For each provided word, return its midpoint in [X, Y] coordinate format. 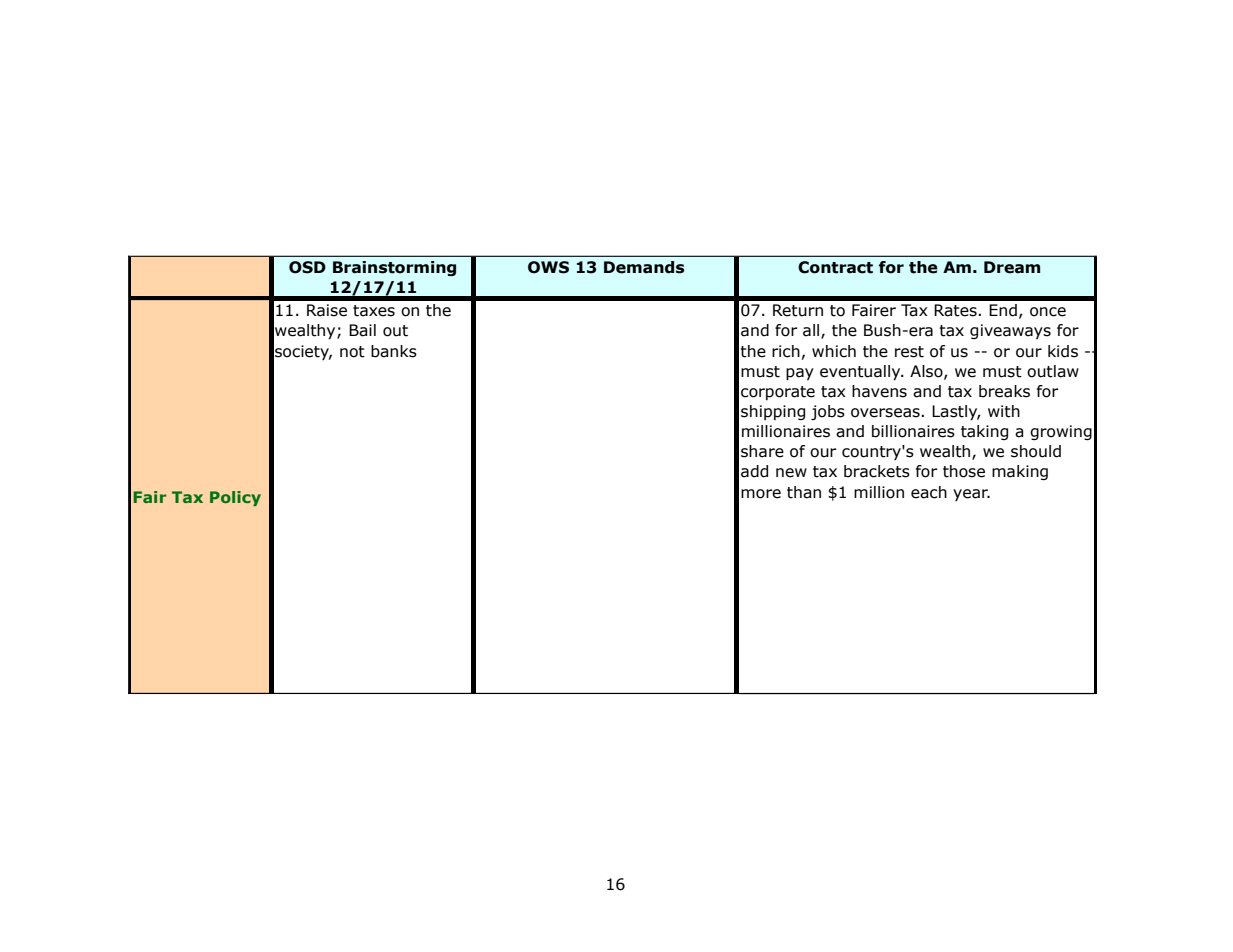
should [1036, 451]
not [352, 352]
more [761, 494]
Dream [1012, 267]
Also [927, 372]
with [1004, 411]
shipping [773, 412]
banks [394, 351]
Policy [235, 498]
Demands [644, 267]
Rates [955, 310]
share [762, 451]
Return [798, 310]
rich [786, 351]
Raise [327, 310]
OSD [307, 267]
